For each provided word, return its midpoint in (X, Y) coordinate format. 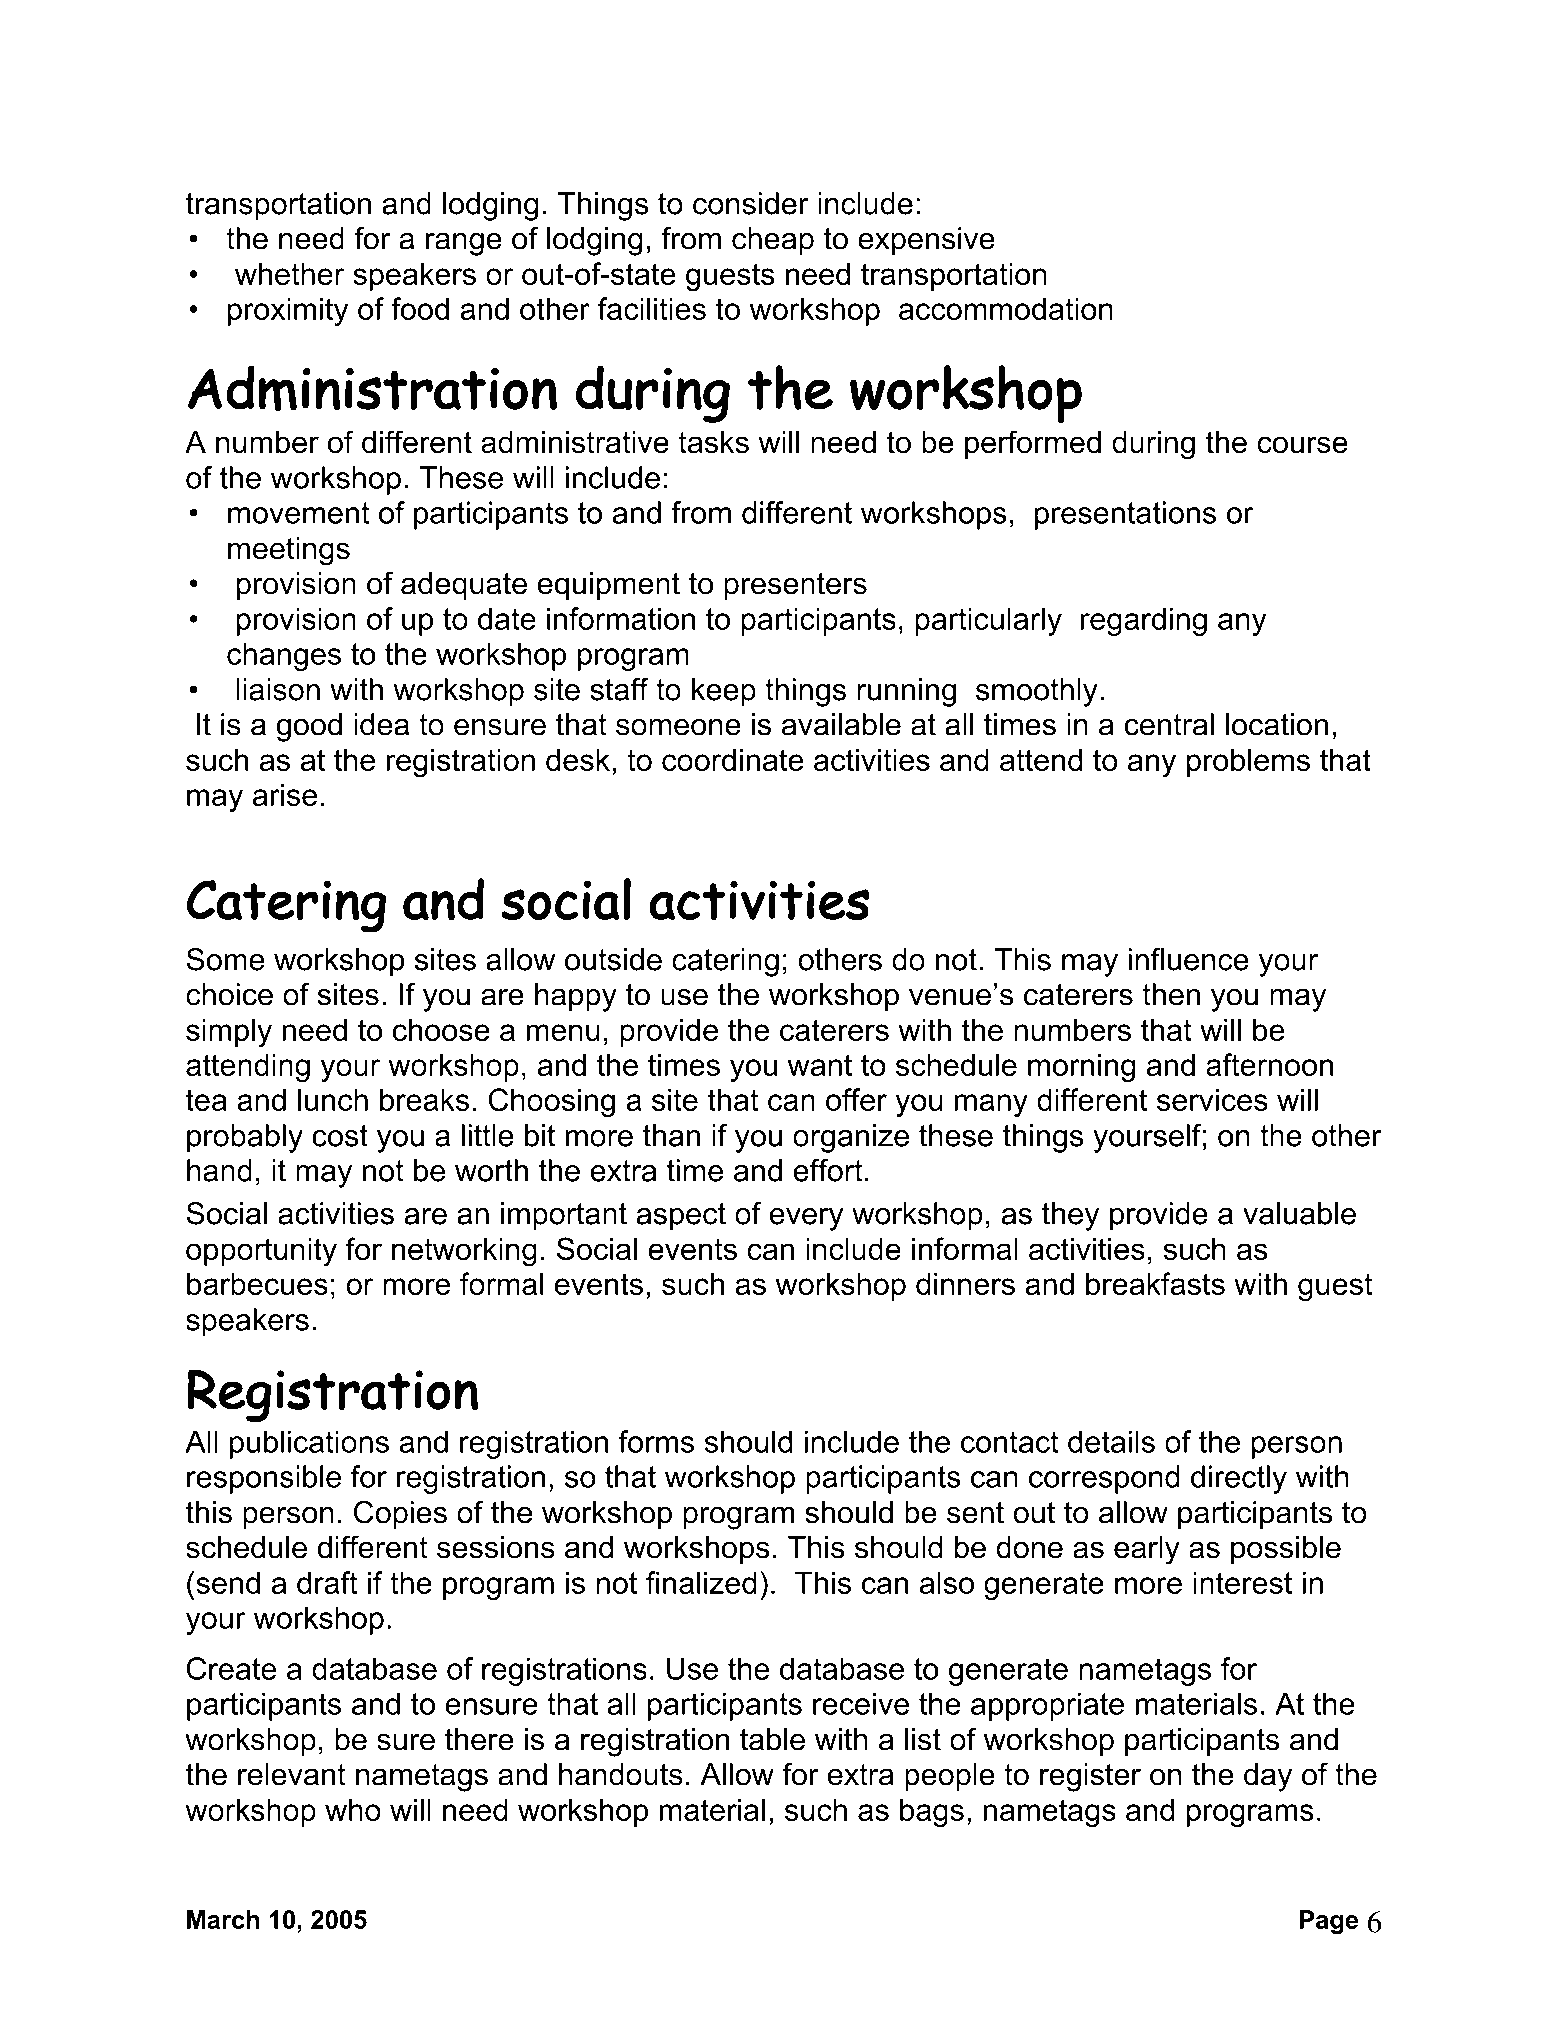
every (807, 1219)
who (353, 1809)
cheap (773, 241)
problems (1248, 762)
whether (290, 273)
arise (285, 794)
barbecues (257, 1283)
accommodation (1006, 308)
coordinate (733, 759)
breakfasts (1155, 1283)
